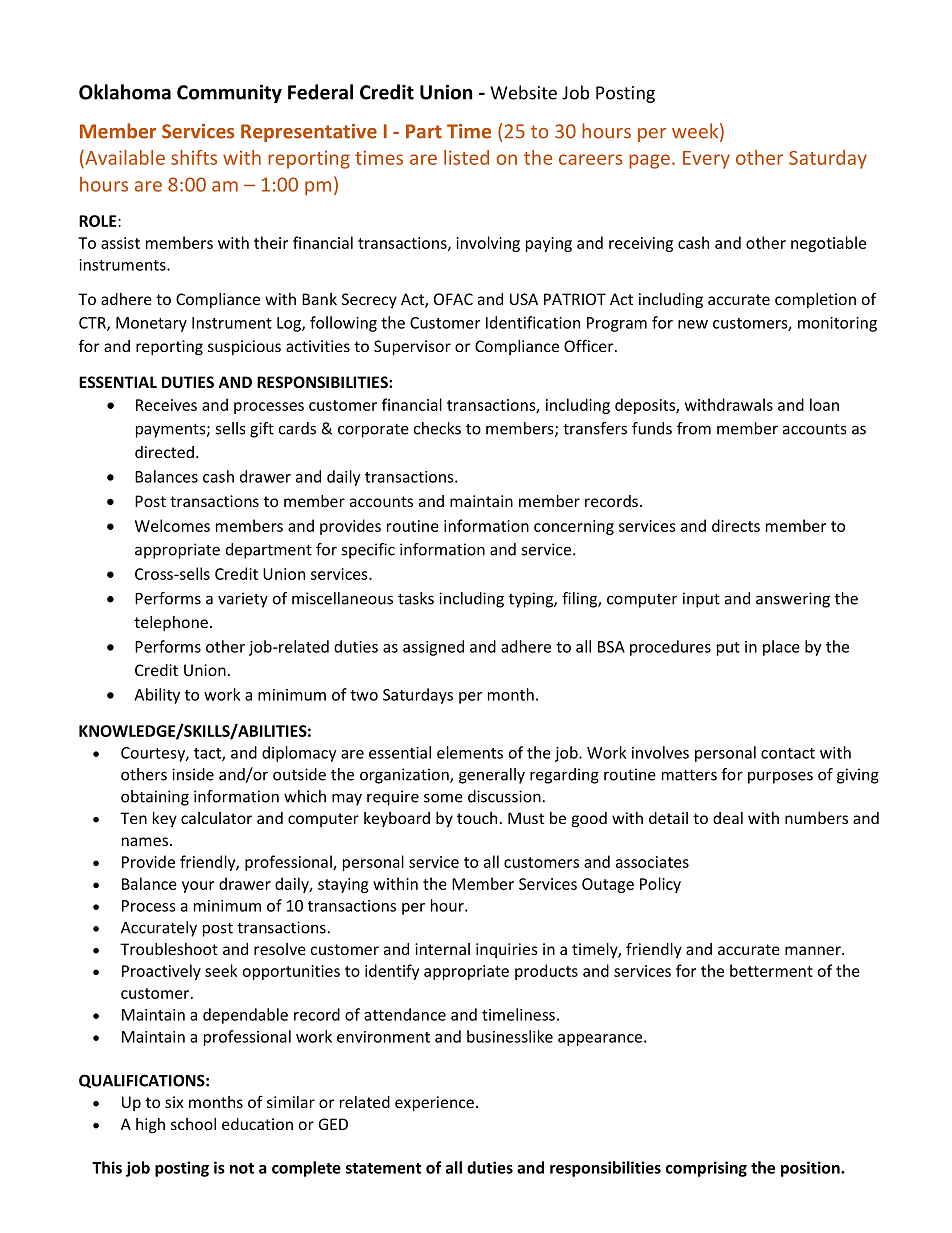 The width and height of the screenshot is (952, 1233). I want to click on listed, so click(466, 157).
